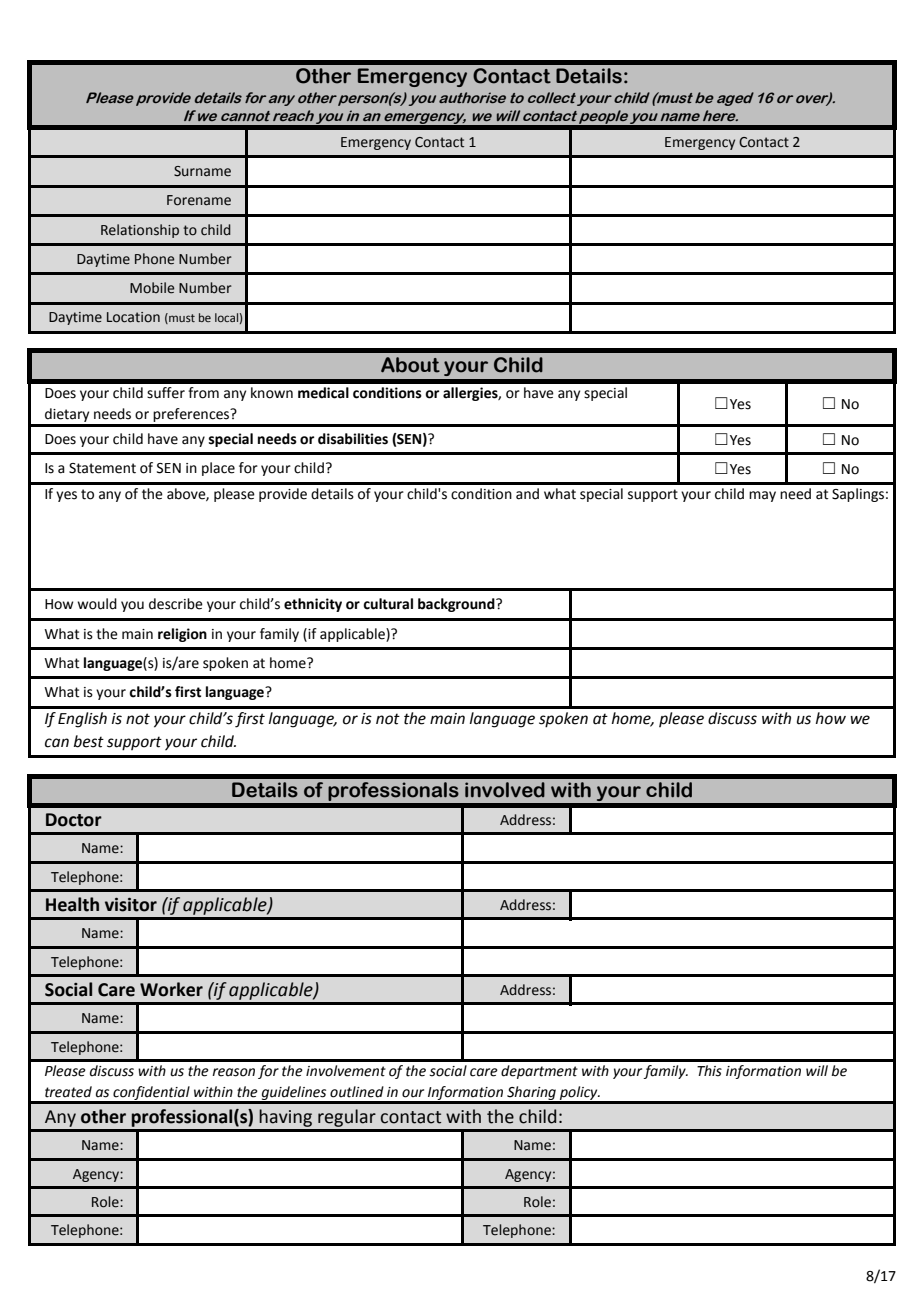 The height and width of the screenshot is (1308, 924). Describe the element at coordinates (346, 1071) in the screenshot. I see `involvement` at that location.
